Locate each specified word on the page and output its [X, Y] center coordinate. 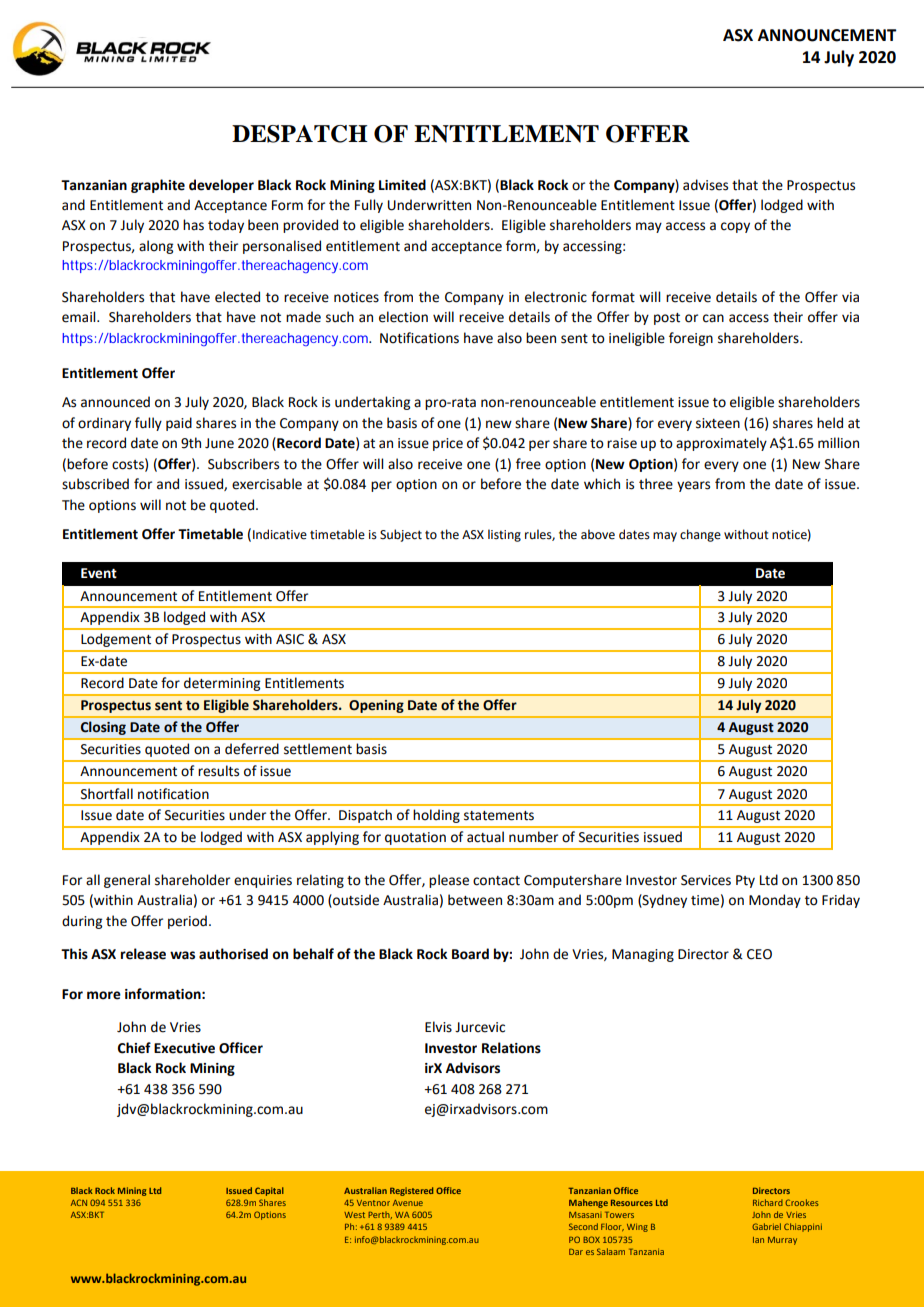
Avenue [408, 1203]
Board [470, 954]
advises [705, 185]
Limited [402, 185]
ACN [79, 1202]
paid [179, 424]
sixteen [718, 423]
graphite [158, 186]
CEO [759, 954]
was [182, 955]
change [700, 535]
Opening [376, 706]
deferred [252, 749]
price [448, 444]
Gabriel [766, 1226]
